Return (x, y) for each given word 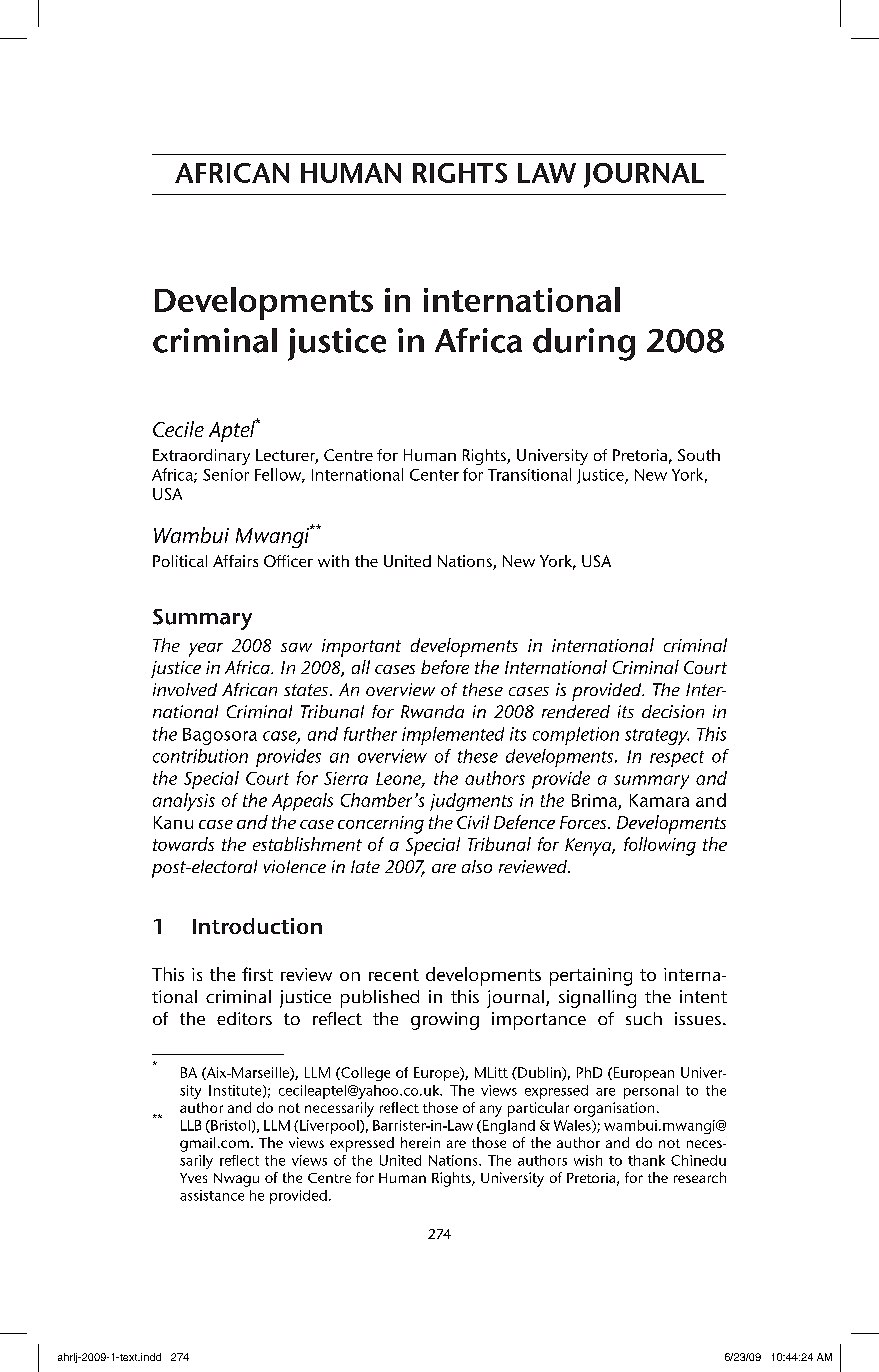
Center (434, 475)
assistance (212, 1195)
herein (420, 1142)
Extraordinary (201, 457)
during (584, 344)
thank (646, 1160)
